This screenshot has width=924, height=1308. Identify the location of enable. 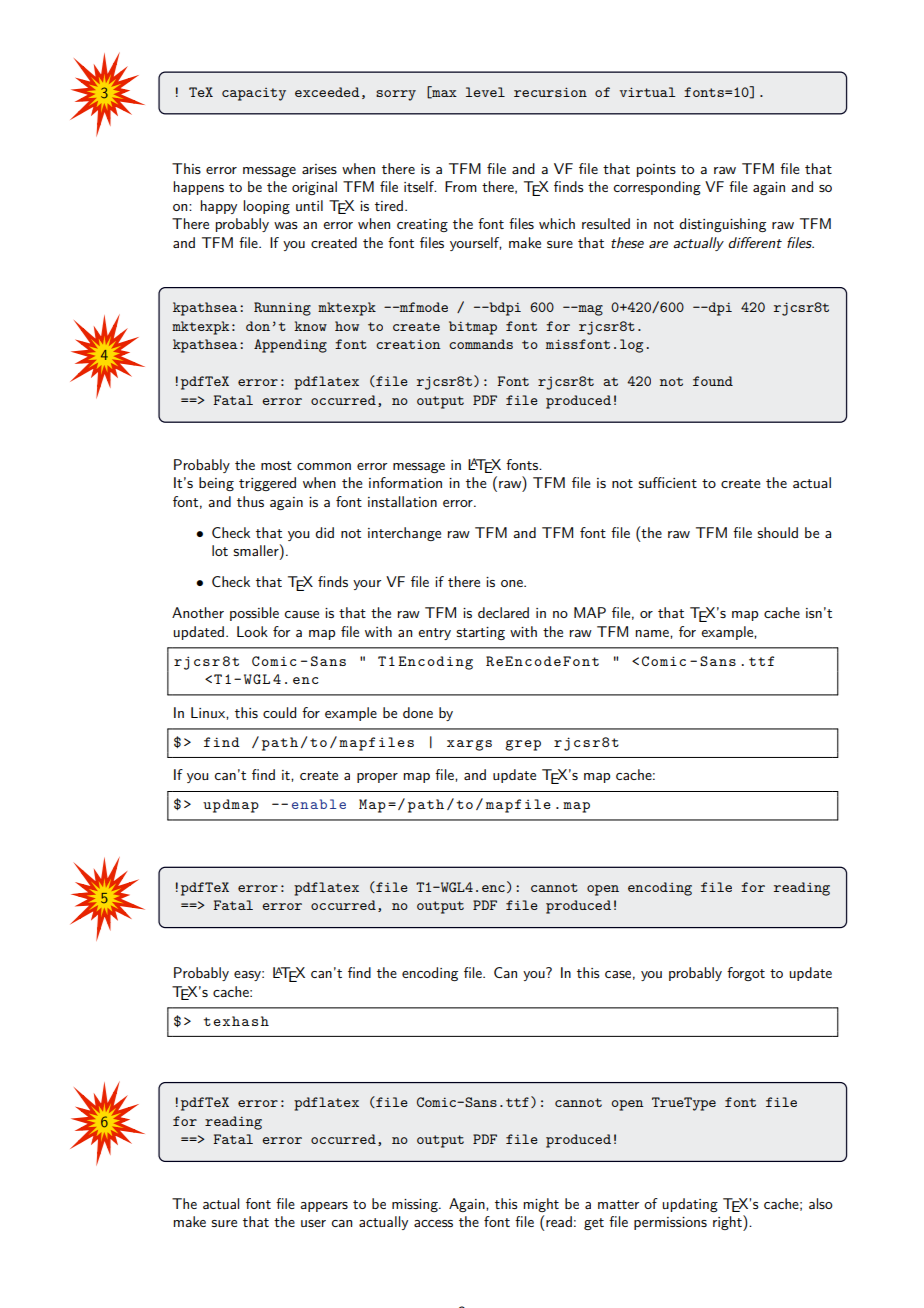
(319, 804).
